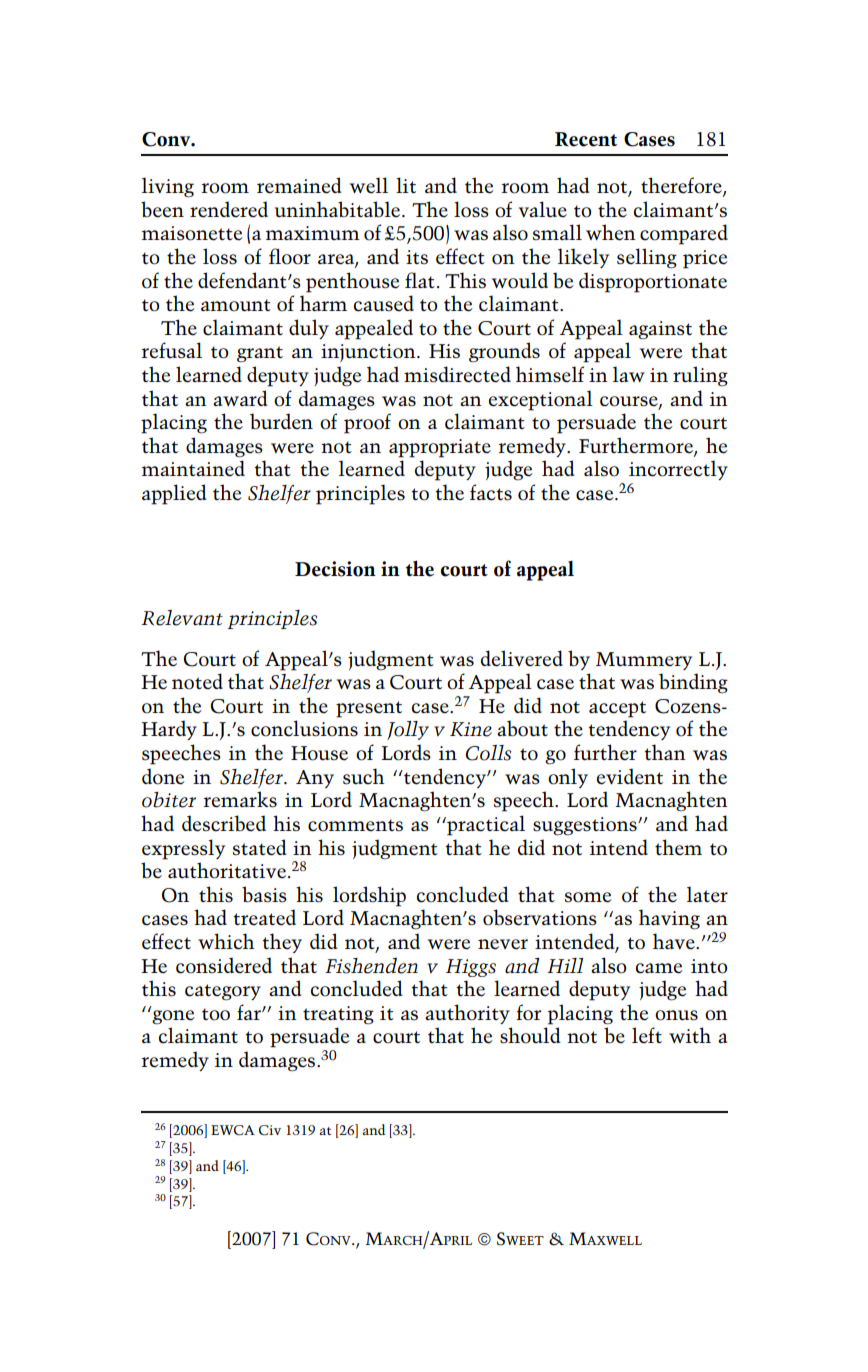 Image resolution: width=868 pixels, height=1372 pixels. Describe the element at coordinates (406, 185) in the page. I see `lit` at that location.
